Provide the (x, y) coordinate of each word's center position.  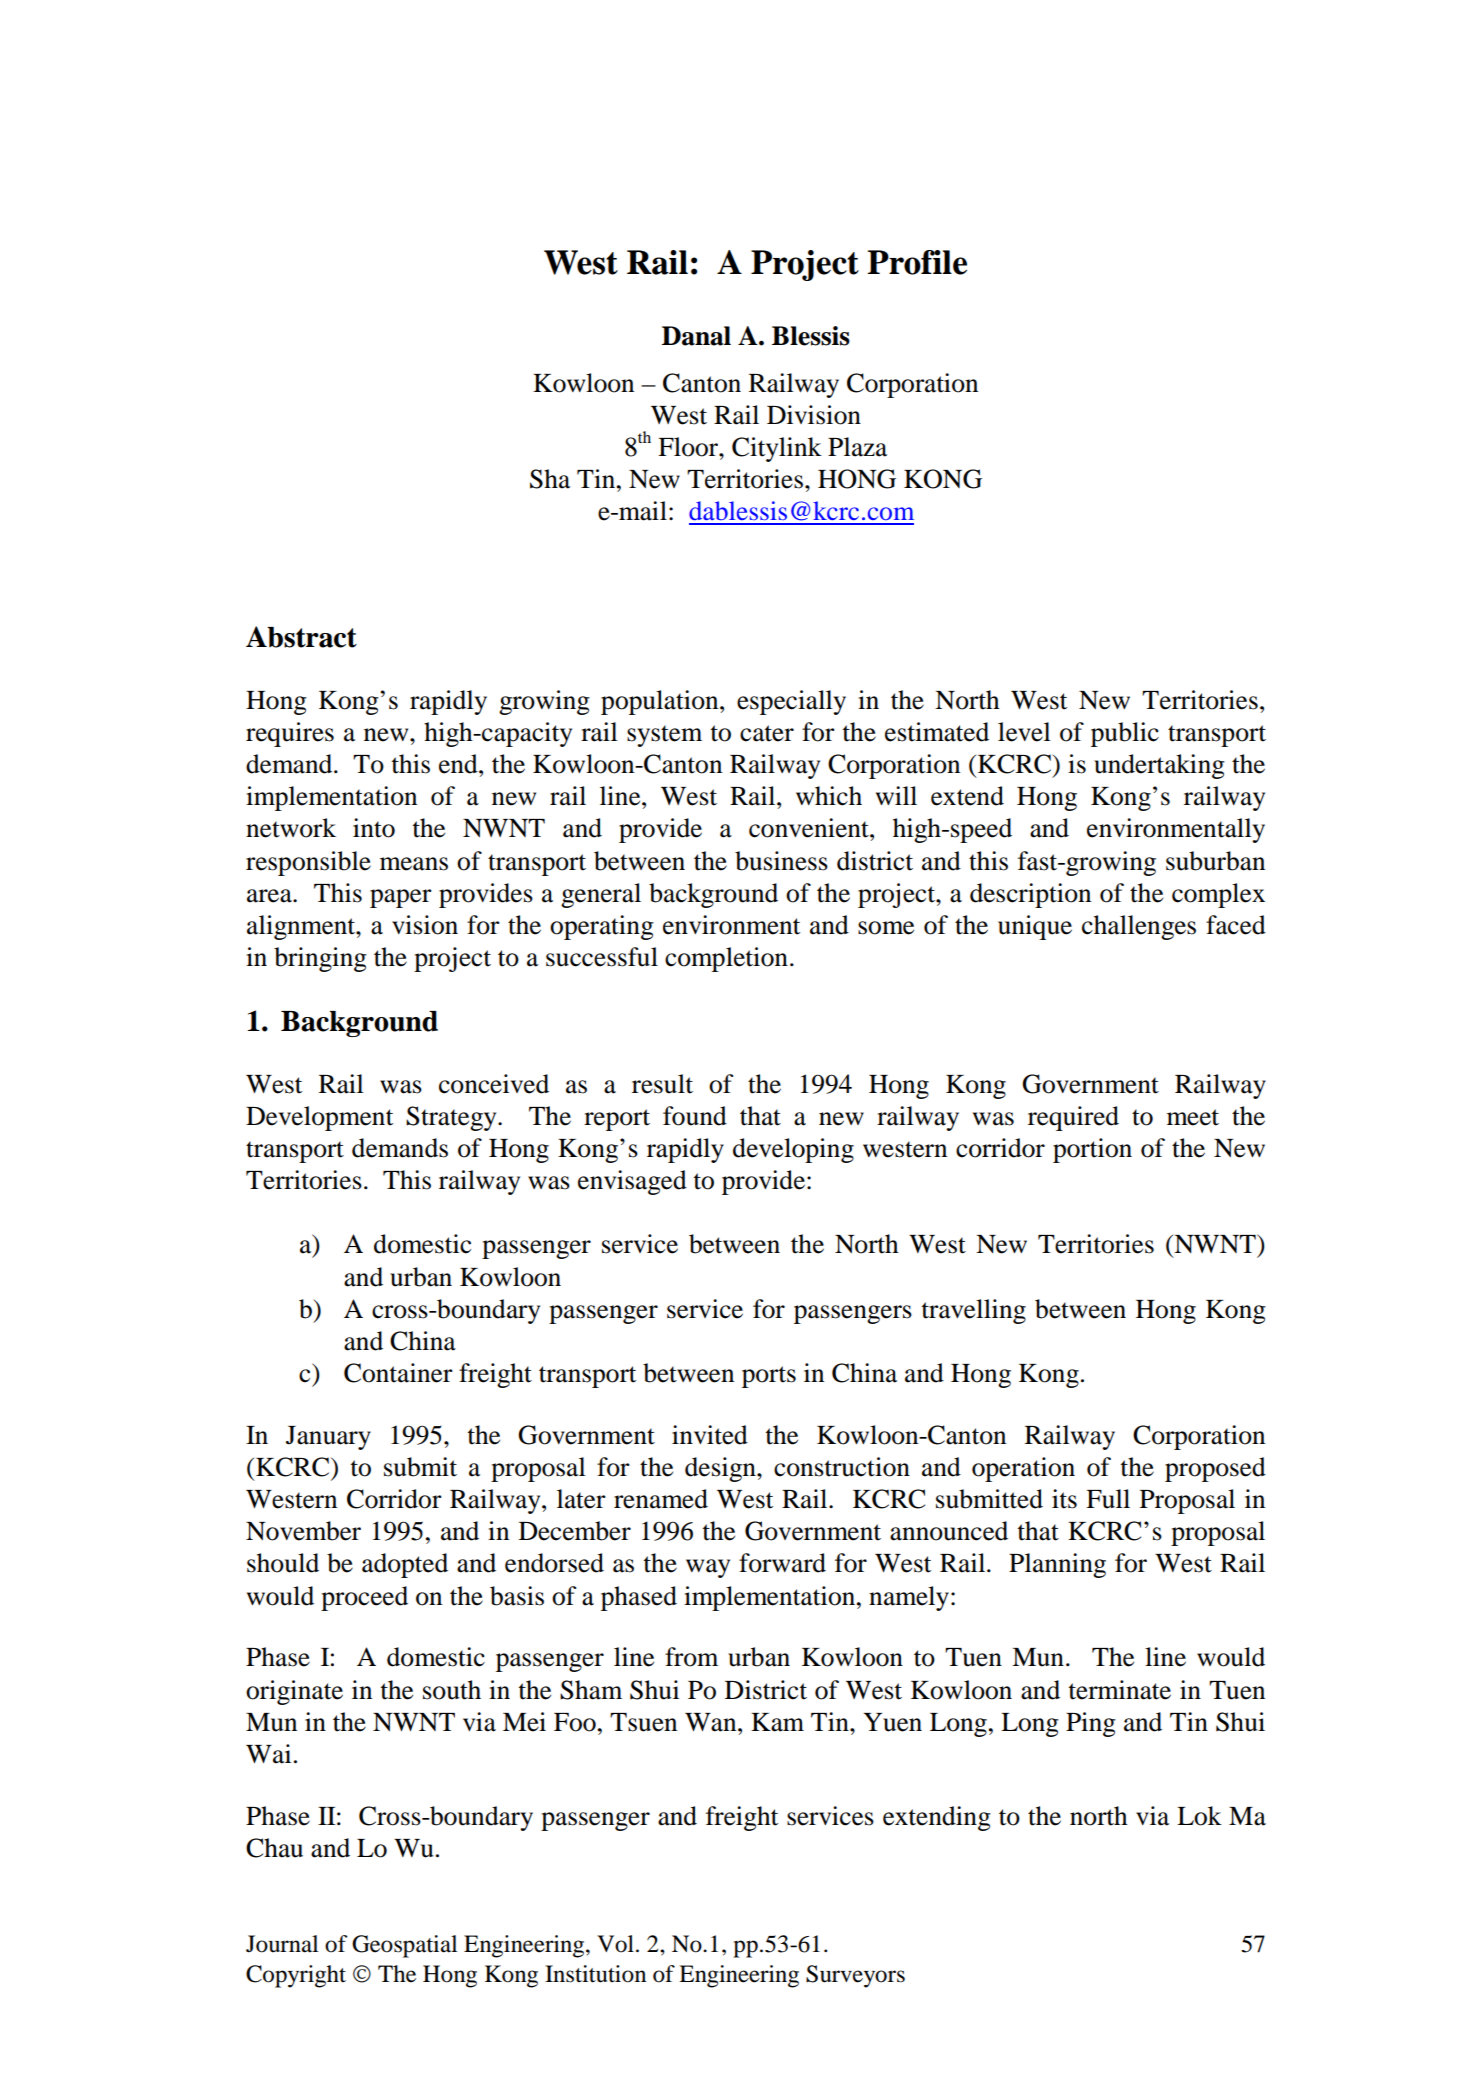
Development (319, 1118)
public (1125, 734)
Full (1108, 1499)
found (695, 1116)
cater (767, 733)
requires (290, 734)
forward (782, 1563)
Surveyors (855, 1976)
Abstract (301, 637)
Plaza (857, 447)
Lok (1199, 1816)
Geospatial (404, 1946)
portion (1092, 1150)
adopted (405, 1565)
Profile (917, 262)
